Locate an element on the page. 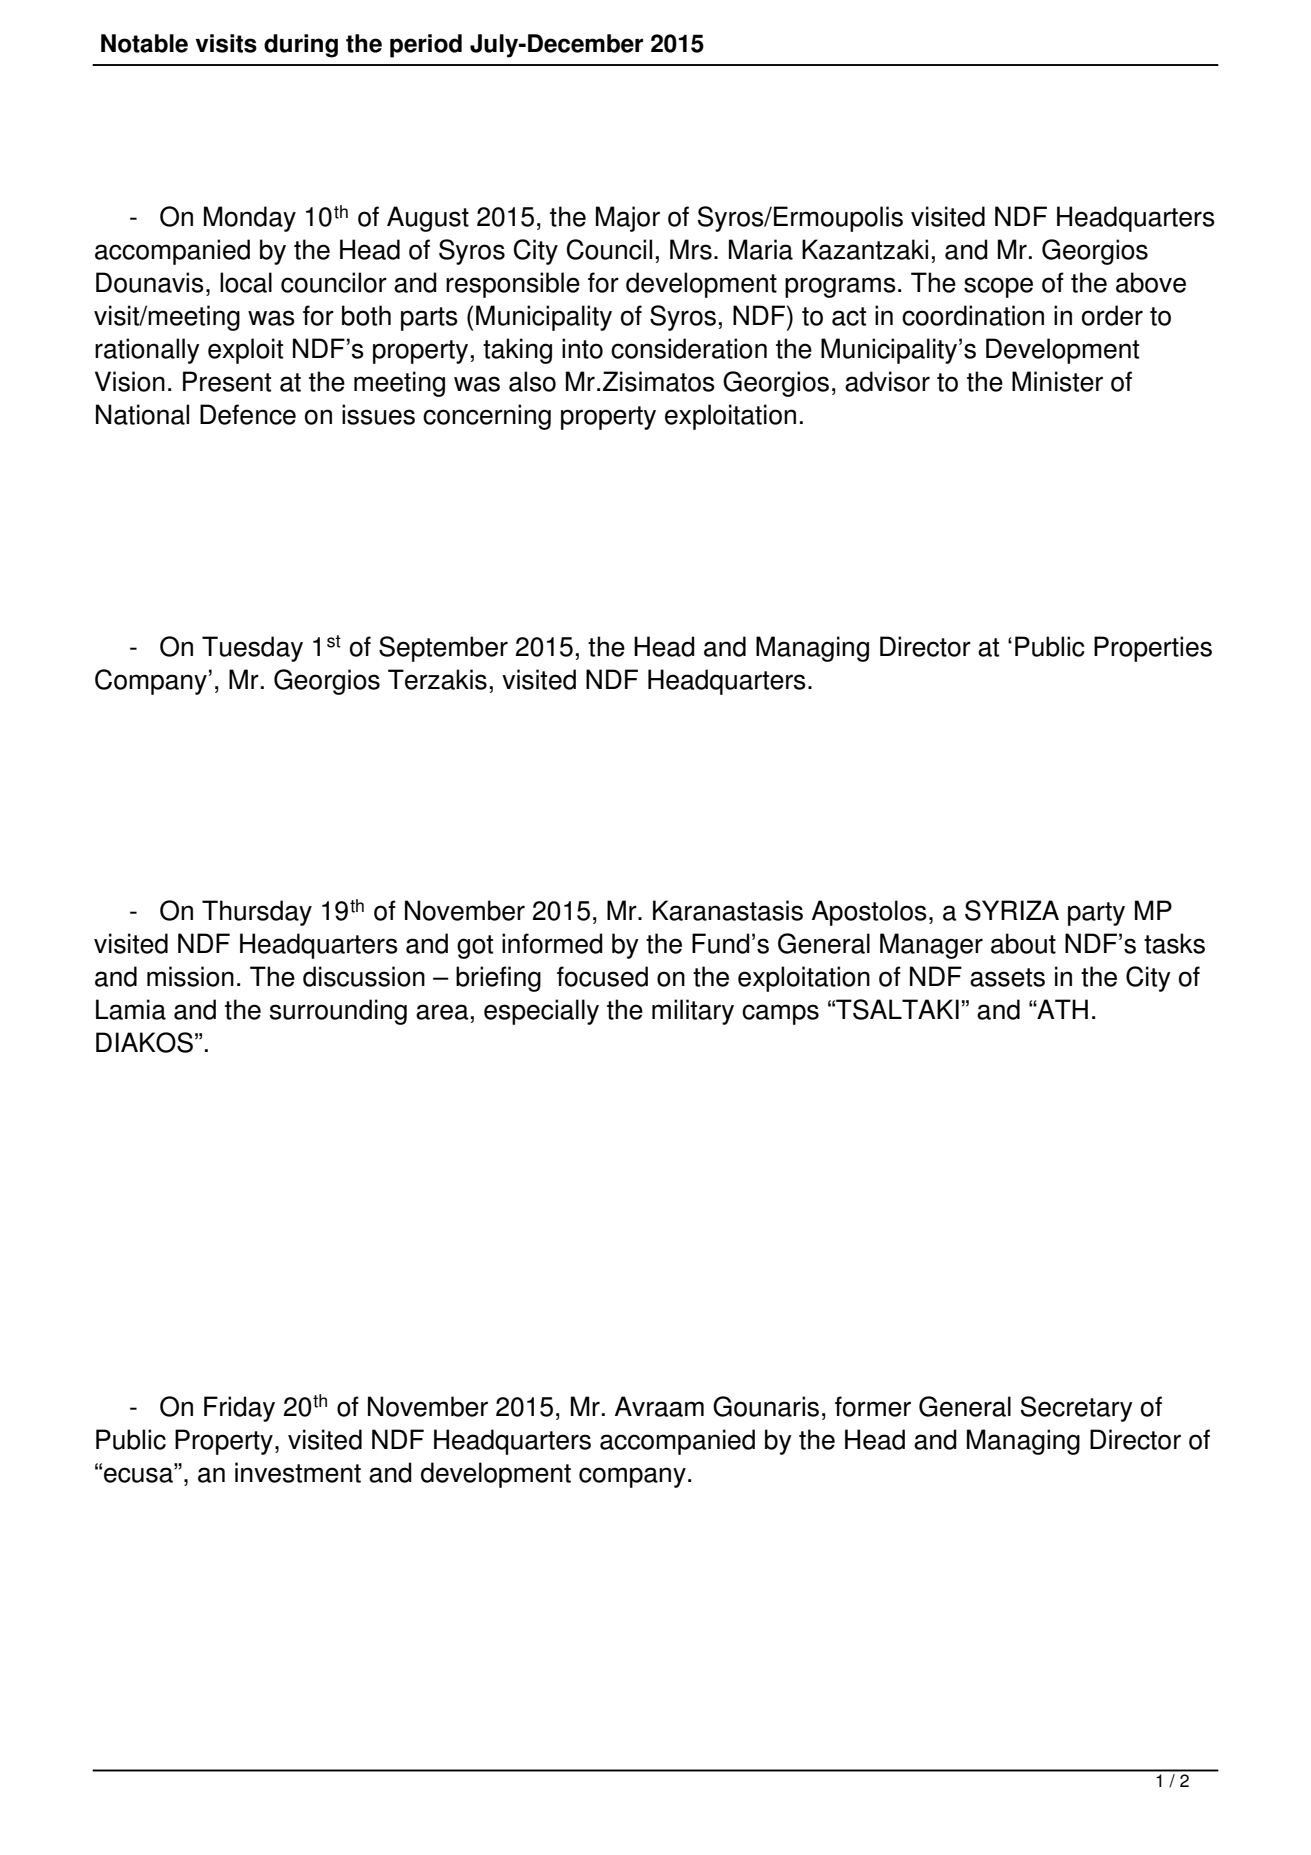 The width and height of the page is (1311, 1855). concerning is located at coordinates (487, 417).
